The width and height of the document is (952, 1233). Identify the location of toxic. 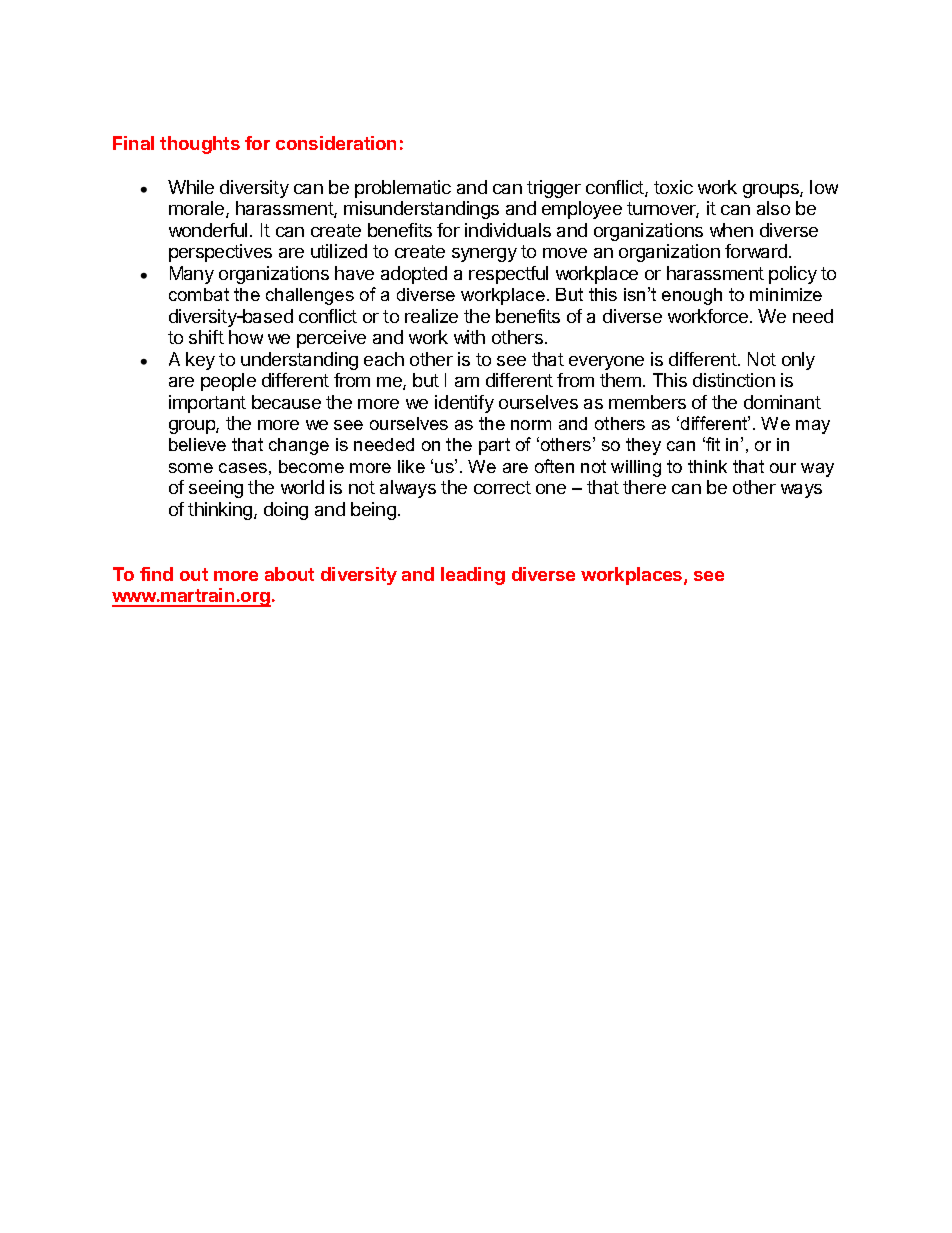
(673, 187).
